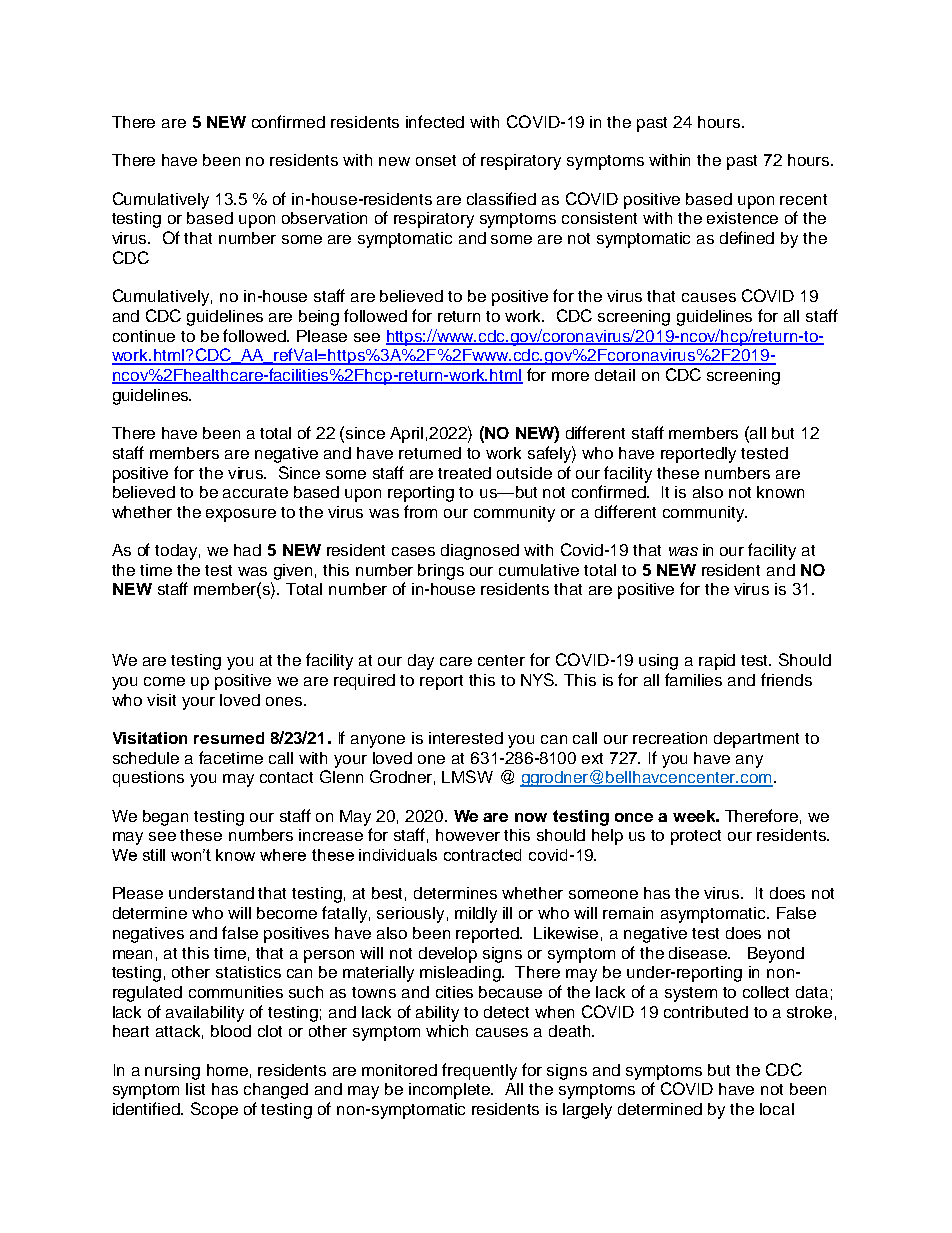 This screenshot has width=952, height=1233. Describe the element at coordinates (324, 218) in the screenshot. I see `observation` at that location.
